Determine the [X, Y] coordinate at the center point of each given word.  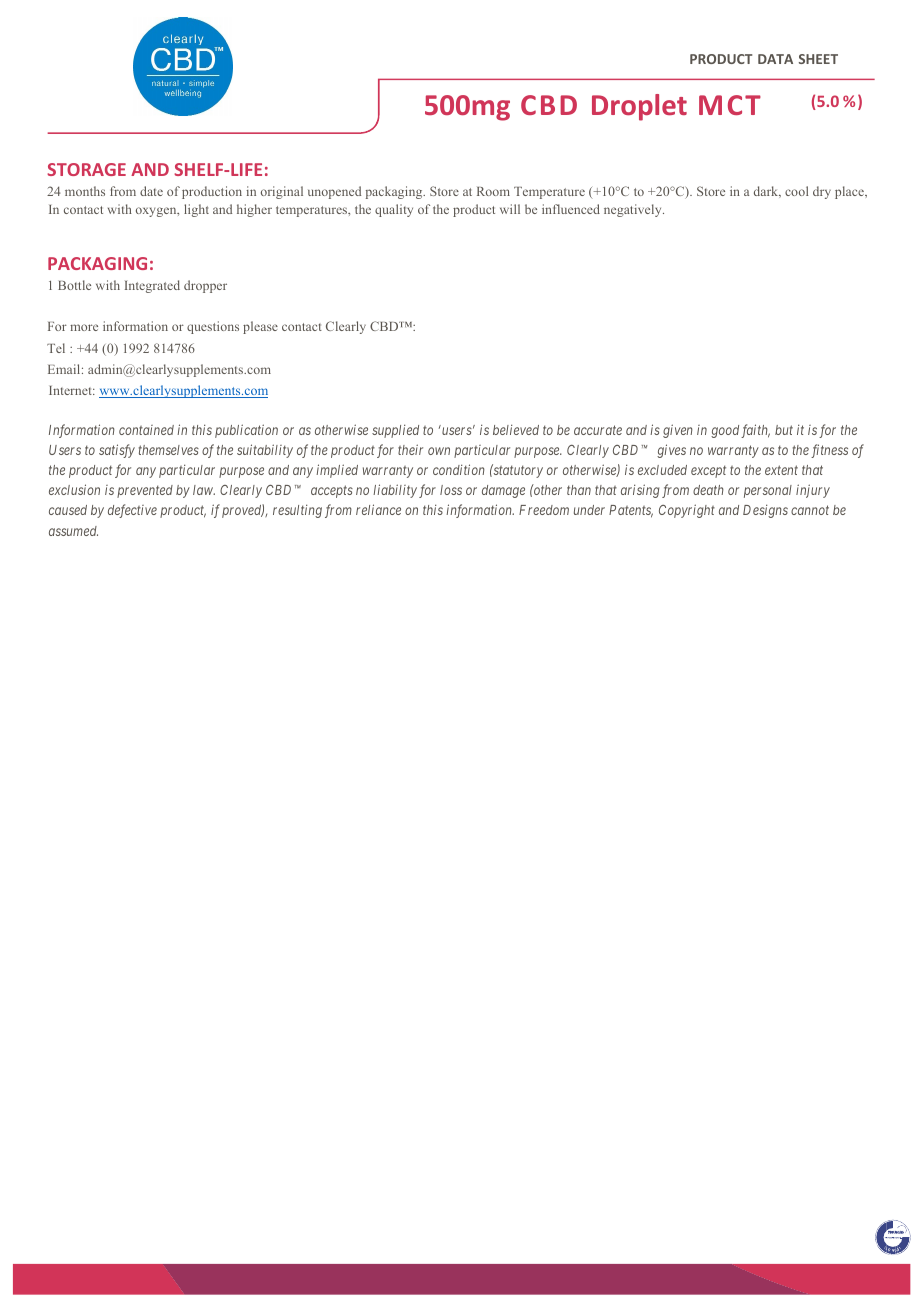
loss [451, 490]
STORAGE [86, 169]
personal [768, 491]
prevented [145, 491]
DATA [775, 59]
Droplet [639, 107]
